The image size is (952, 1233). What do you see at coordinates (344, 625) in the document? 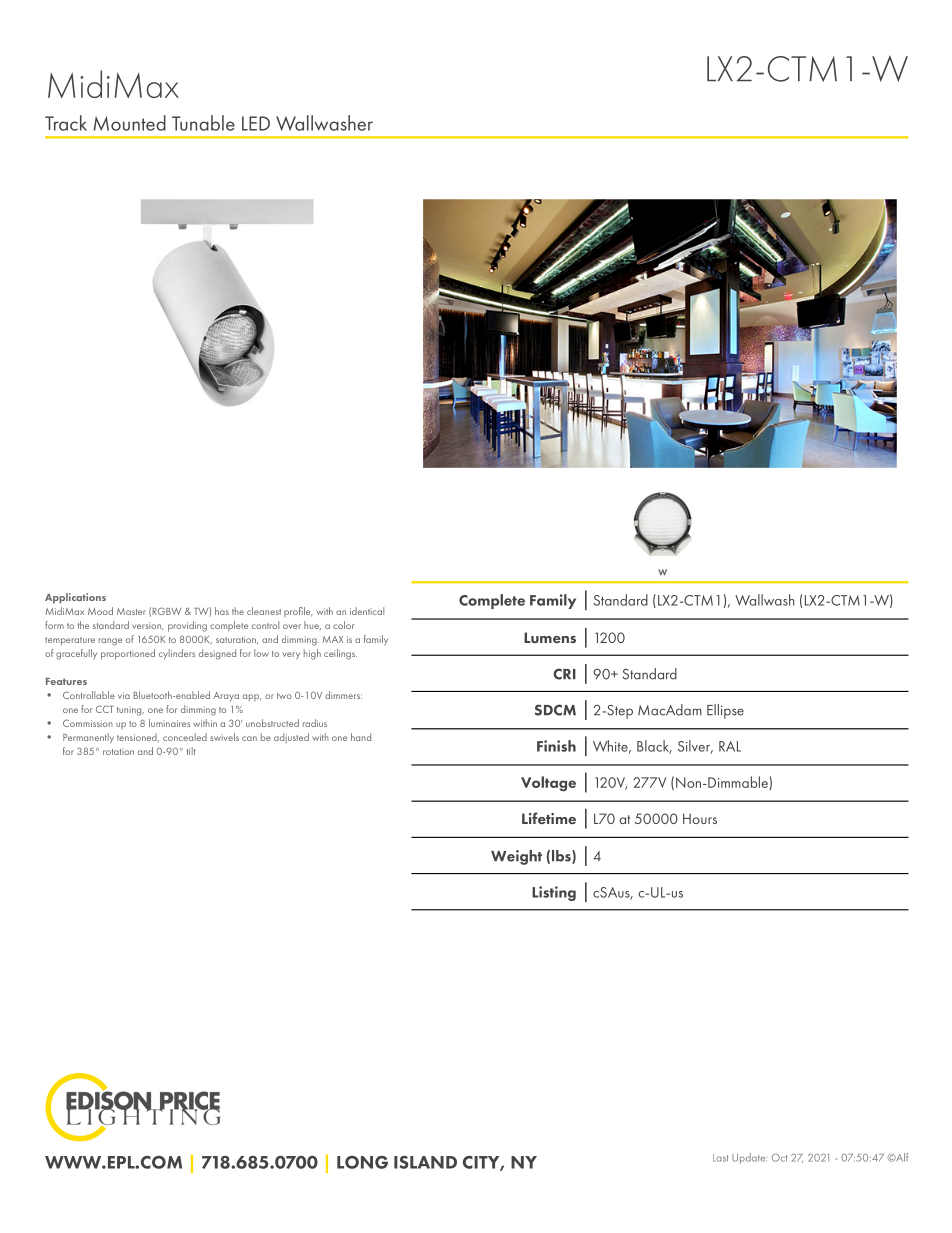
I see `color` at bounding box center [344, 625].
